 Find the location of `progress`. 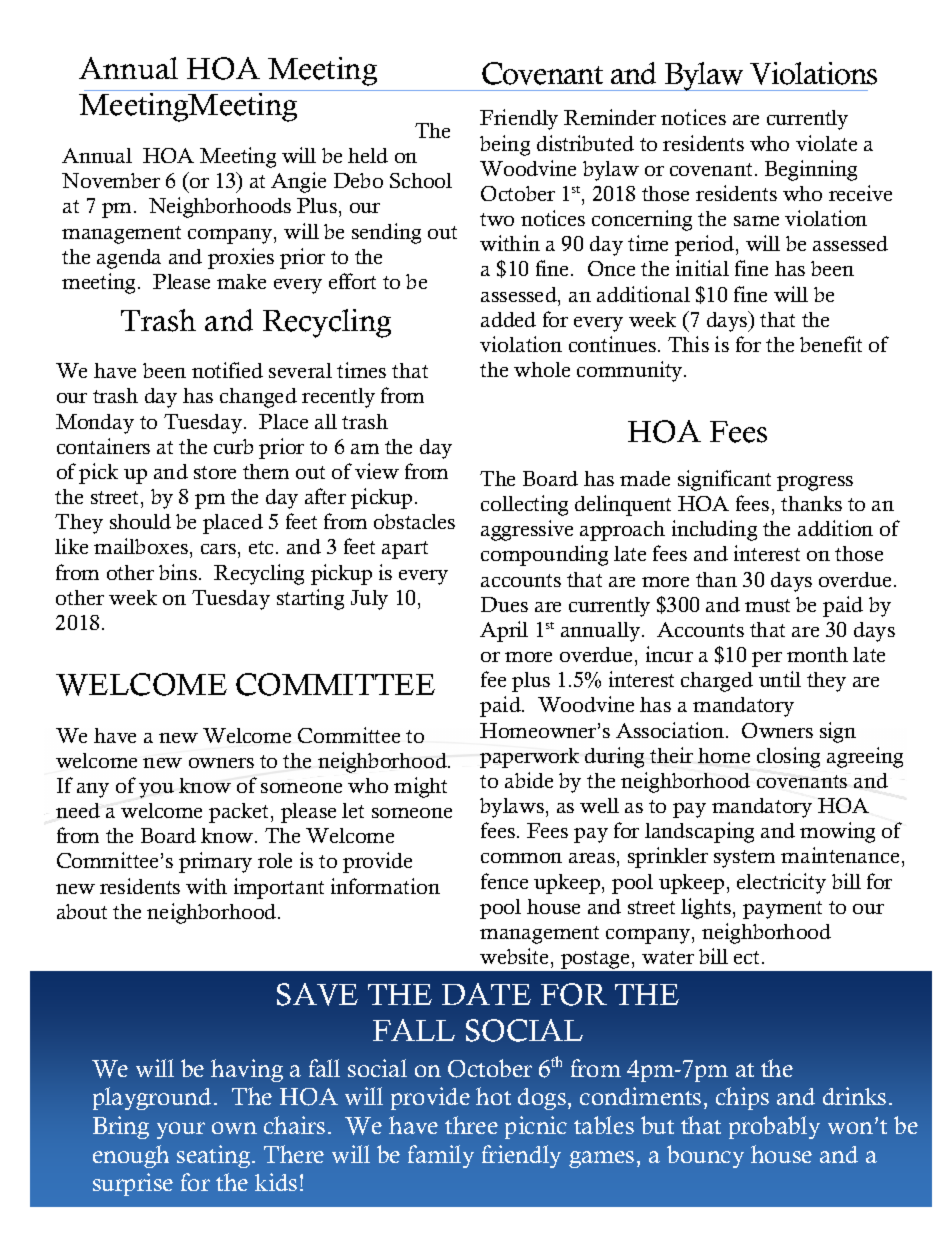

progress is located at coordinates (815, 483).
